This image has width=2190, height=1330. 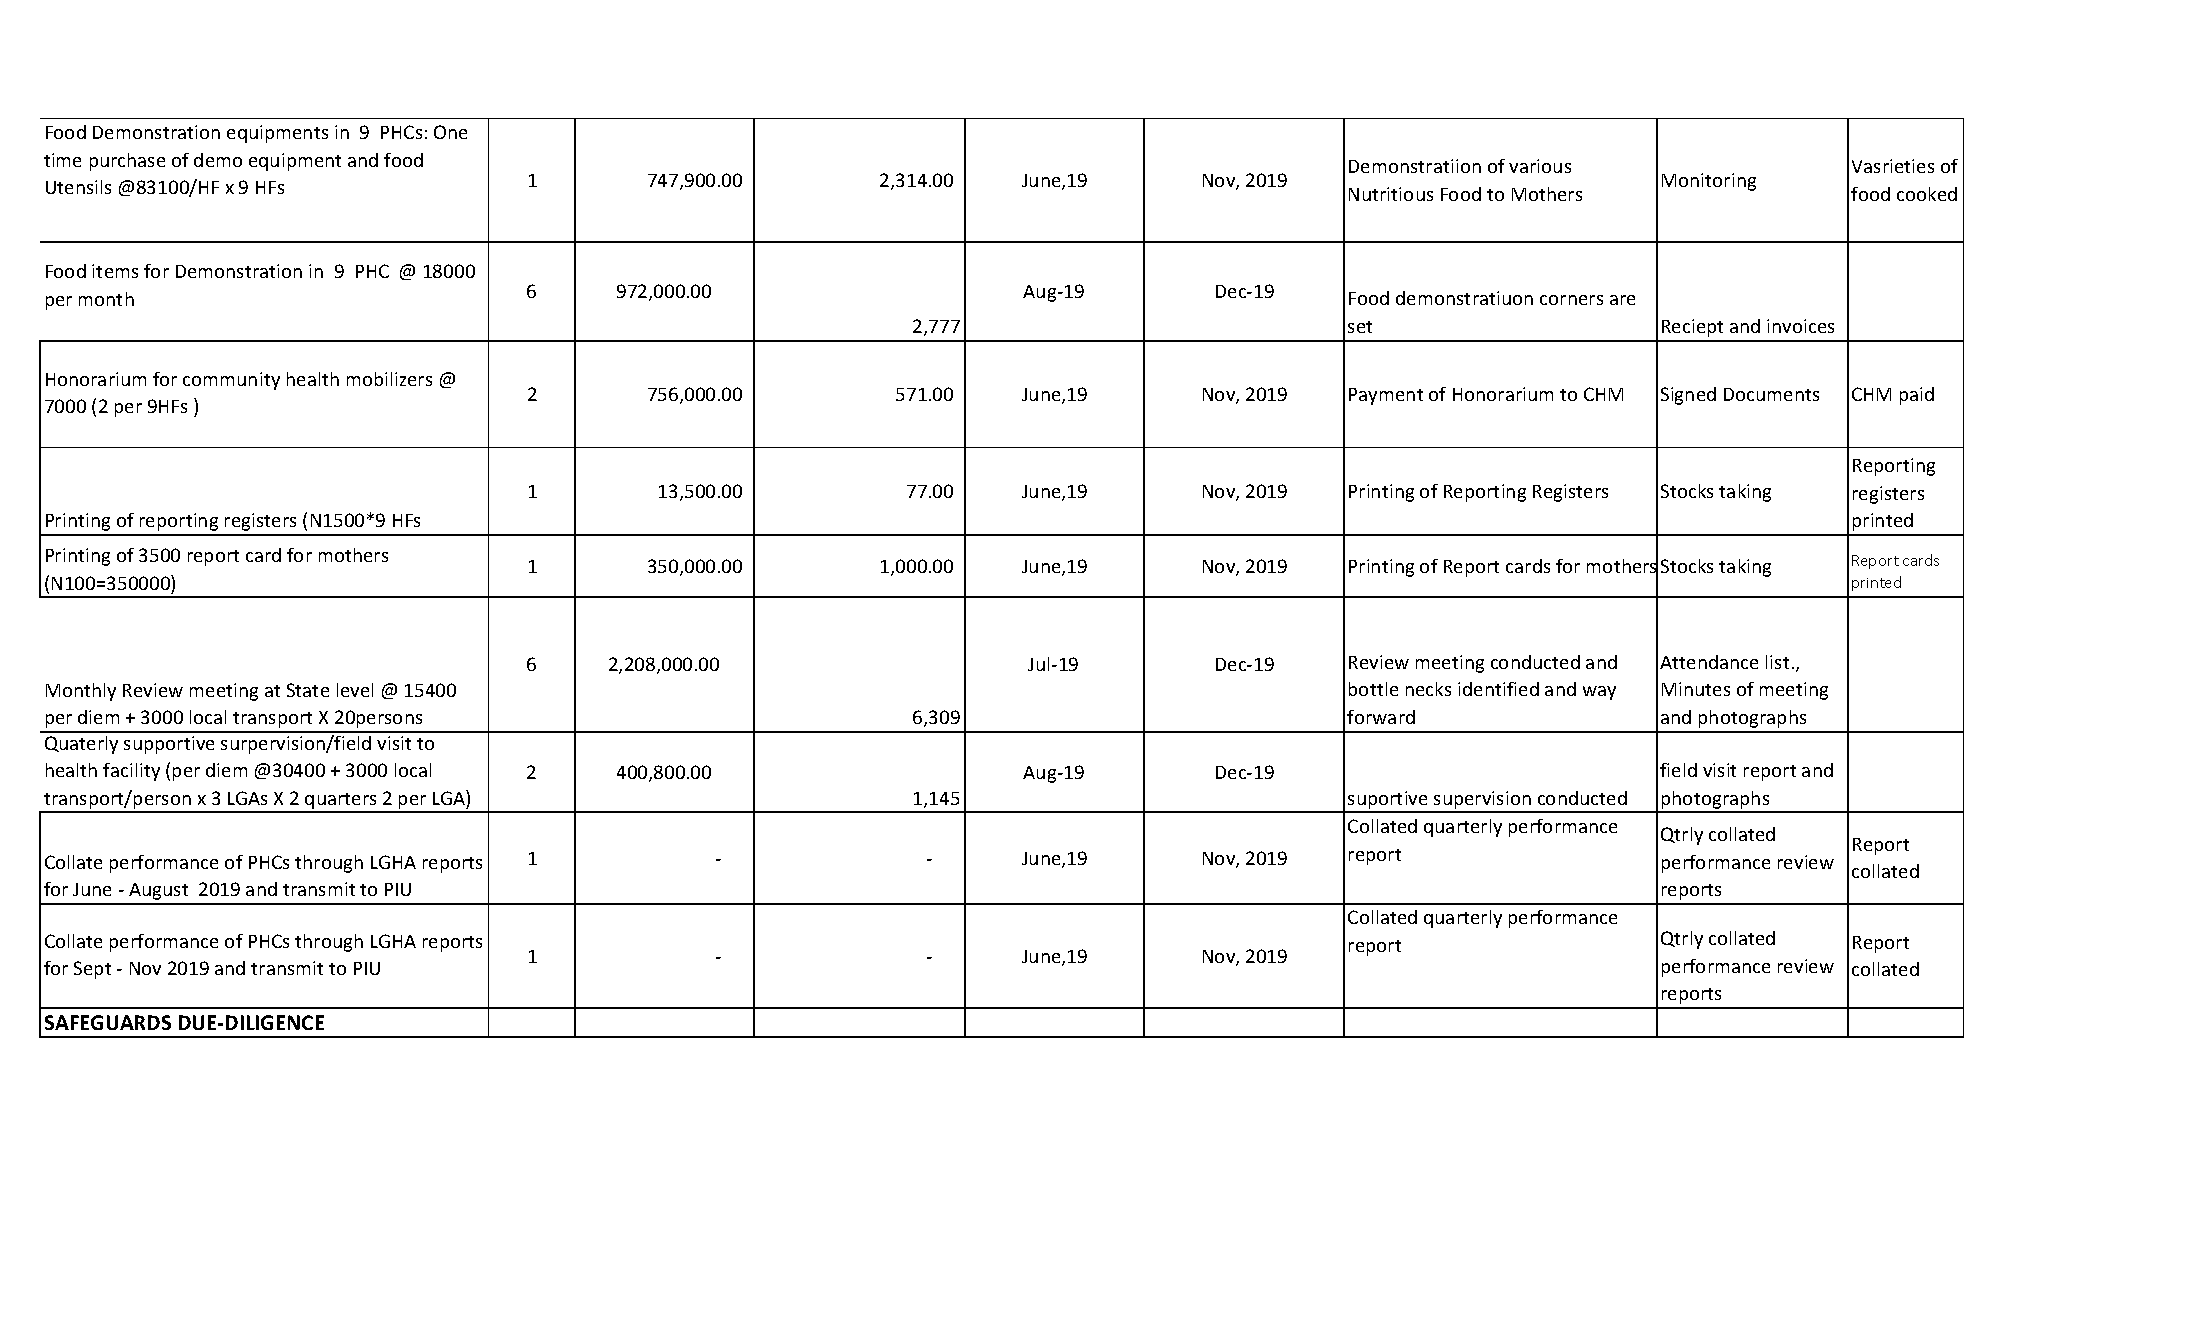 I want to click on SAFEGUARDS, so click(x=108, y=1022).
